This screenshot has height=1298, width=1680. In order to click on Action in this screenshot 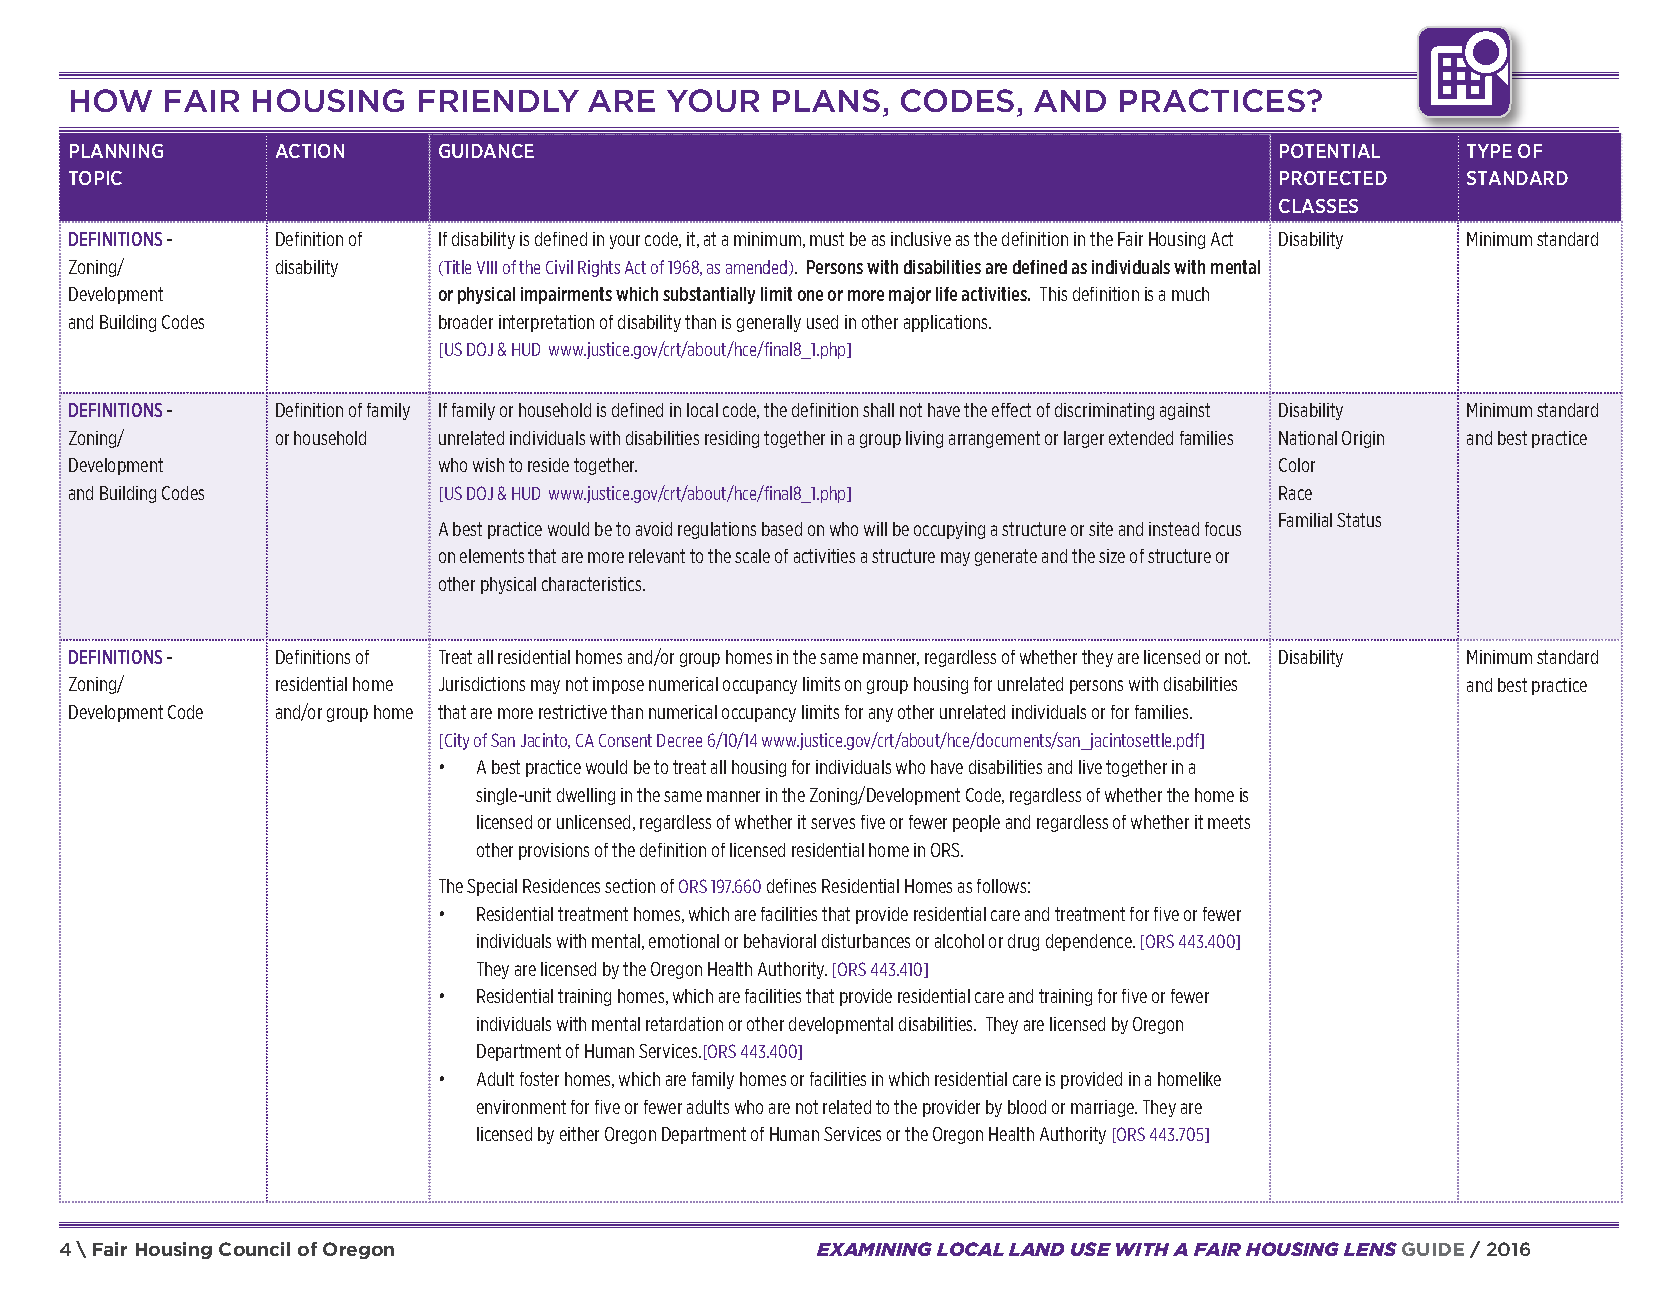, I will do `click(310, 151)`.
